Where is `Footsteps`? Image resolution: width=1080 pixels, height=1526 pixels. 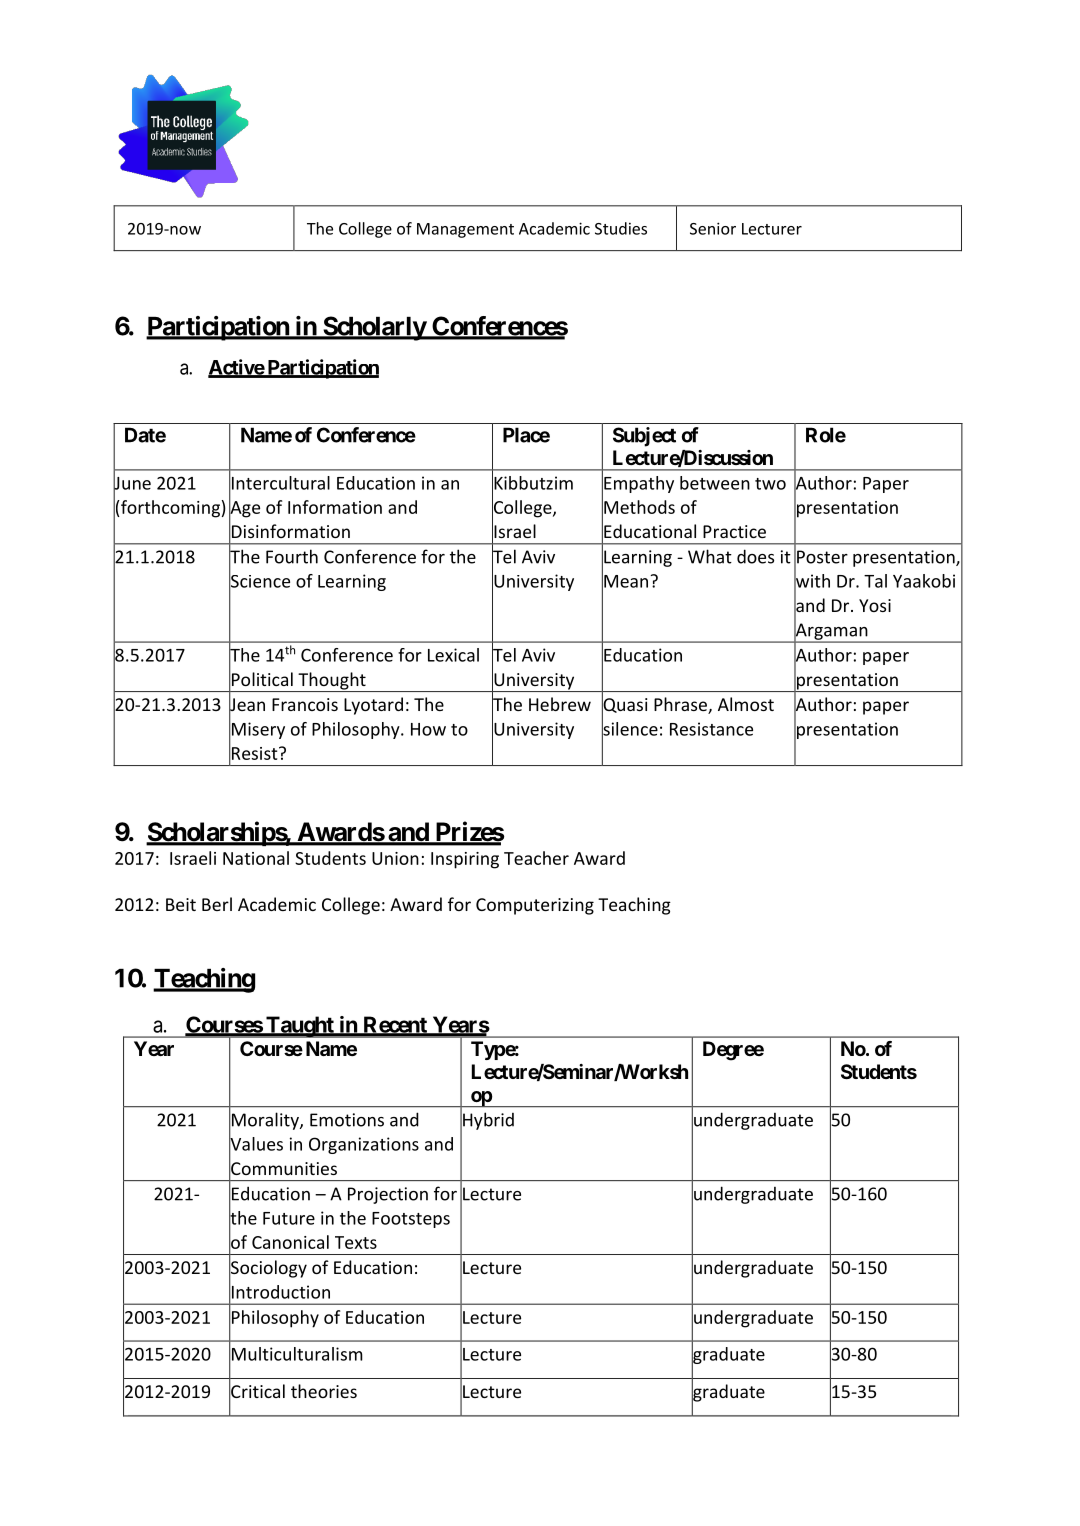
Footsteps is located at coordinates (411, 1220).
